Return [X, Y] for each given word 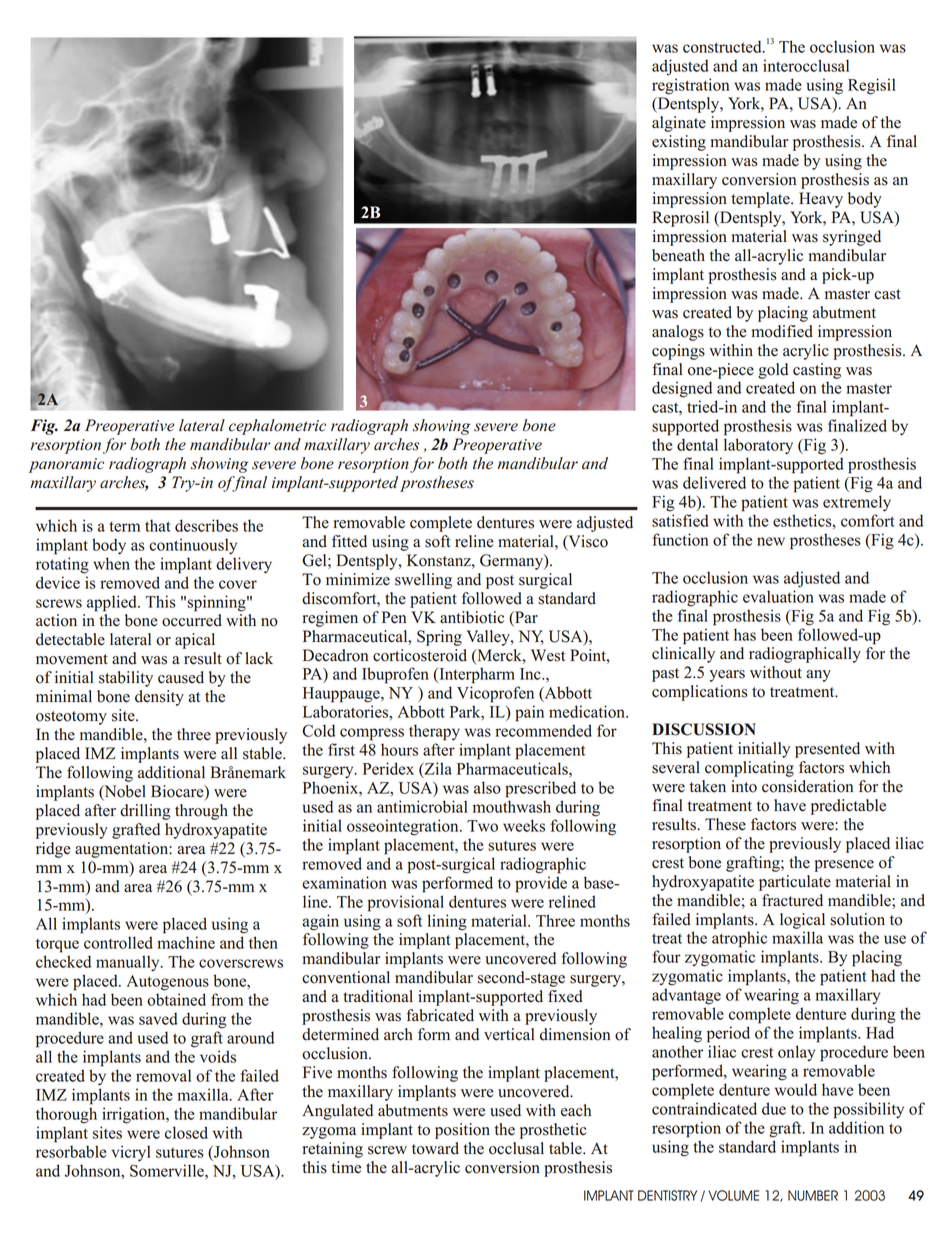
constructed [723, 46]
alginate [679, 124]
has [745, 634]
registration [690, 86]
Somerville [168, 1170]
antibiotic [472, 617]
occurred [192, 620]
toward [435, 1148]
